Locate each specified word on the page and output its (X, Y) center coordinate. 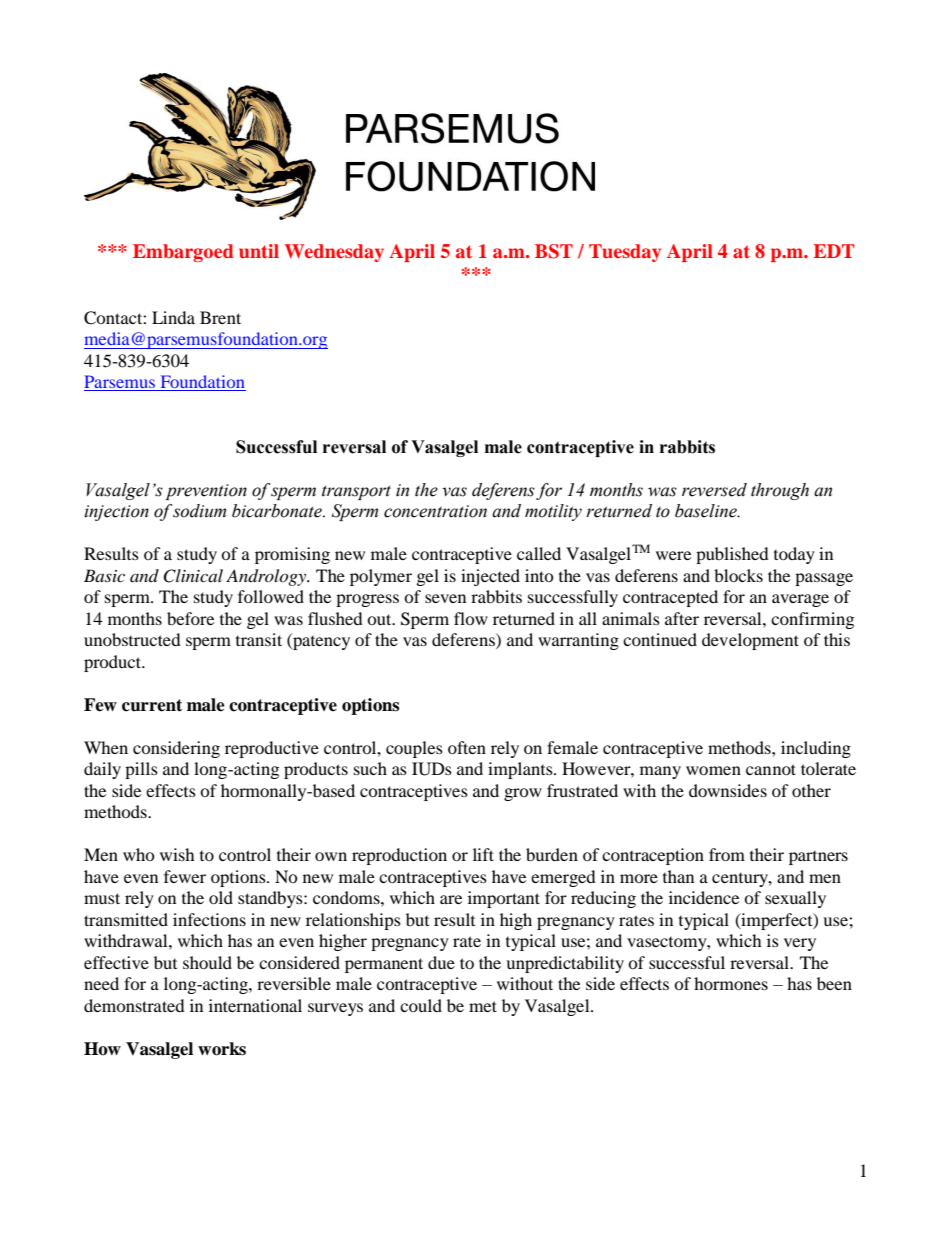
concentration (435, 511)
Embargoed (183, 253)
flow (471, 618)
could (421, 1005)
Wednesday (334, 253)
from (727, 854)
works (222, 1049)
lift (483, 854)
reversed (714, 490)
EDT (833, 251)
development (750, 641)
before (190, 618)
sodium (199, 511)
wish (177, 854)
